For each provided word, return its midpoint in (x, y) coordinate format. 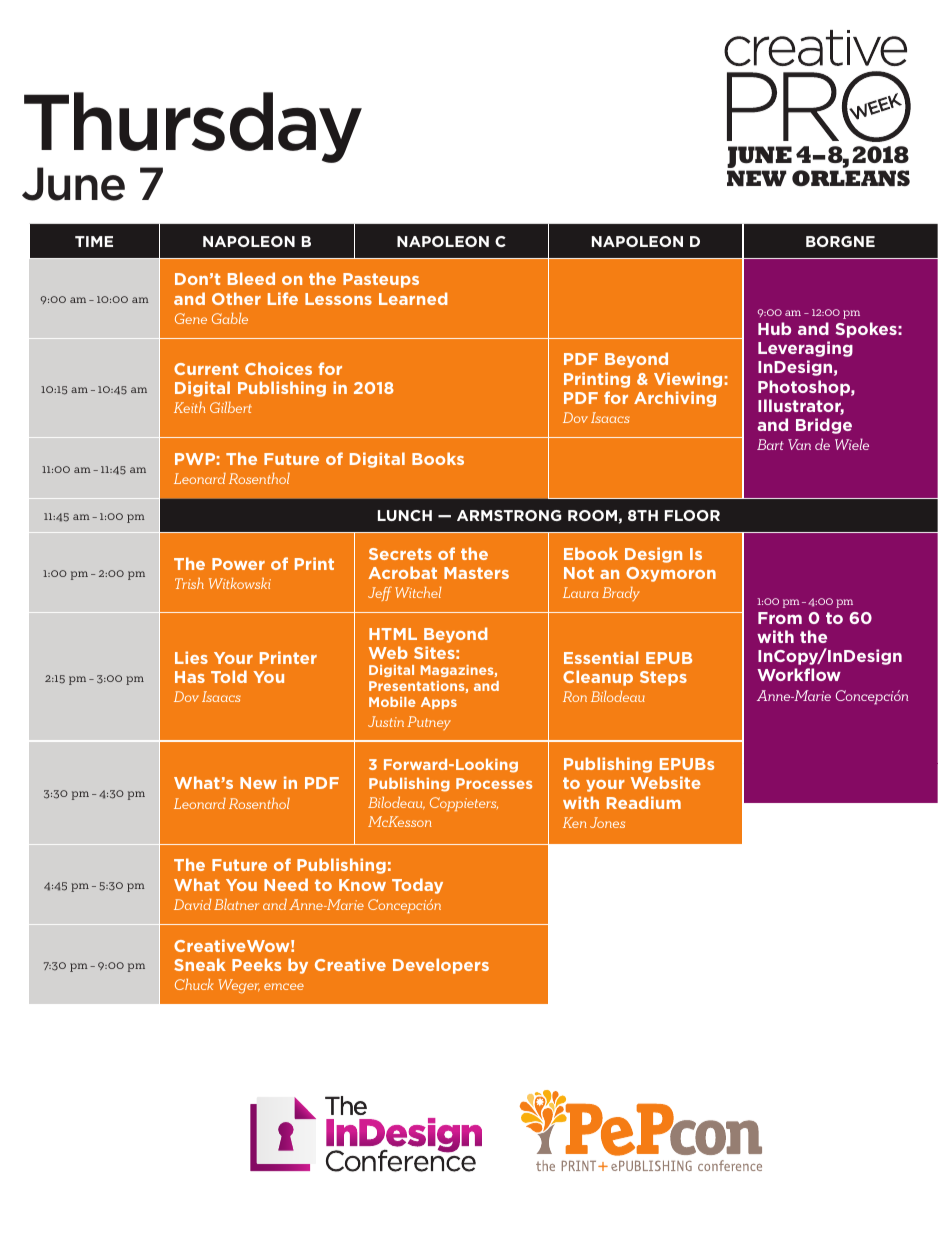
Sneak (200, 964)
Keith (190, 407)
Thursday (193, 127)
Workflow (799, 674)
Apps (439, 703)
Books (438, 458)
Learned (413, 298)
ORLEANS (851, 178)
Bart (770, 444)
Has (190, 677)
